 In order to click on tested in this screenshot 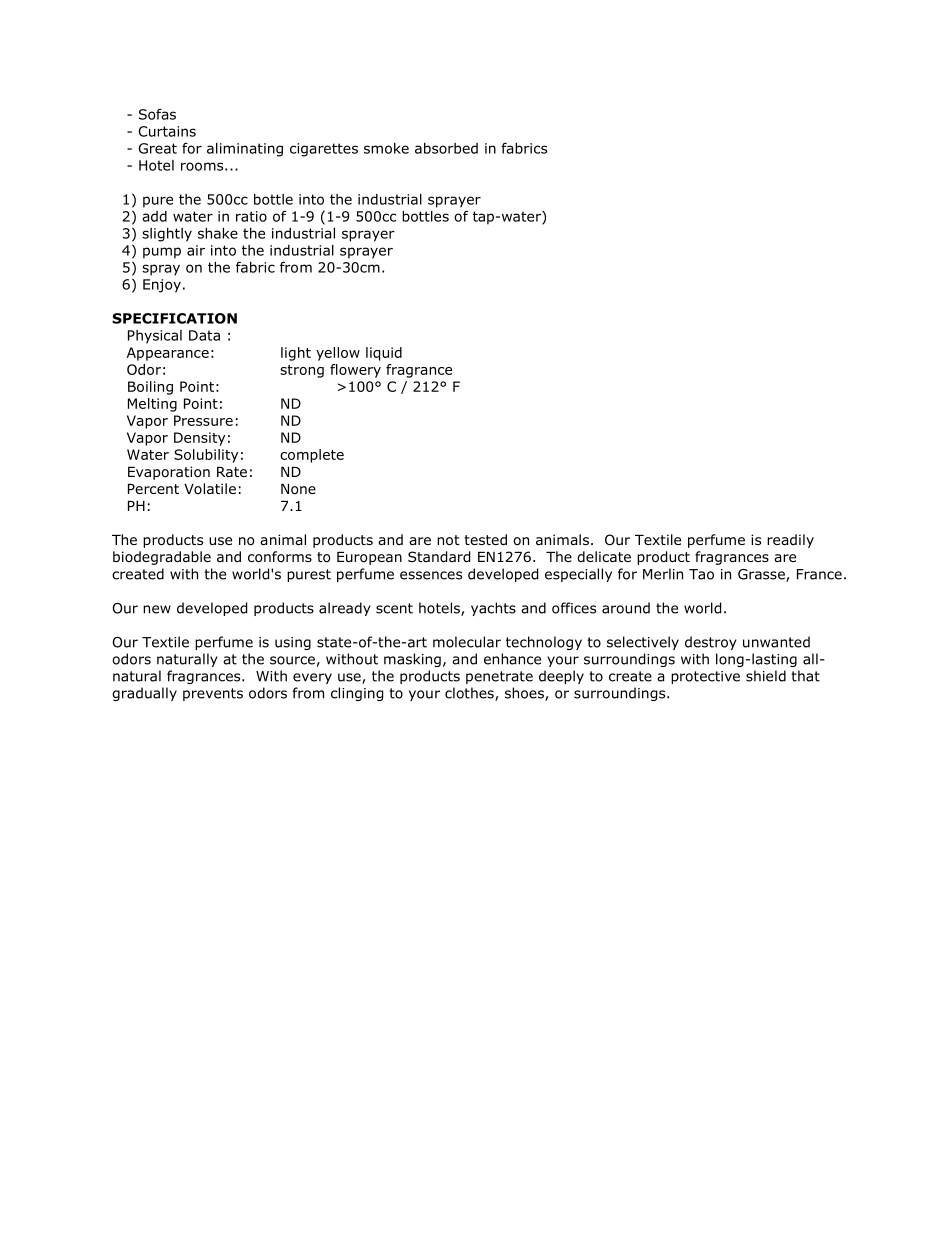, I will do `click(485, 539)`.
